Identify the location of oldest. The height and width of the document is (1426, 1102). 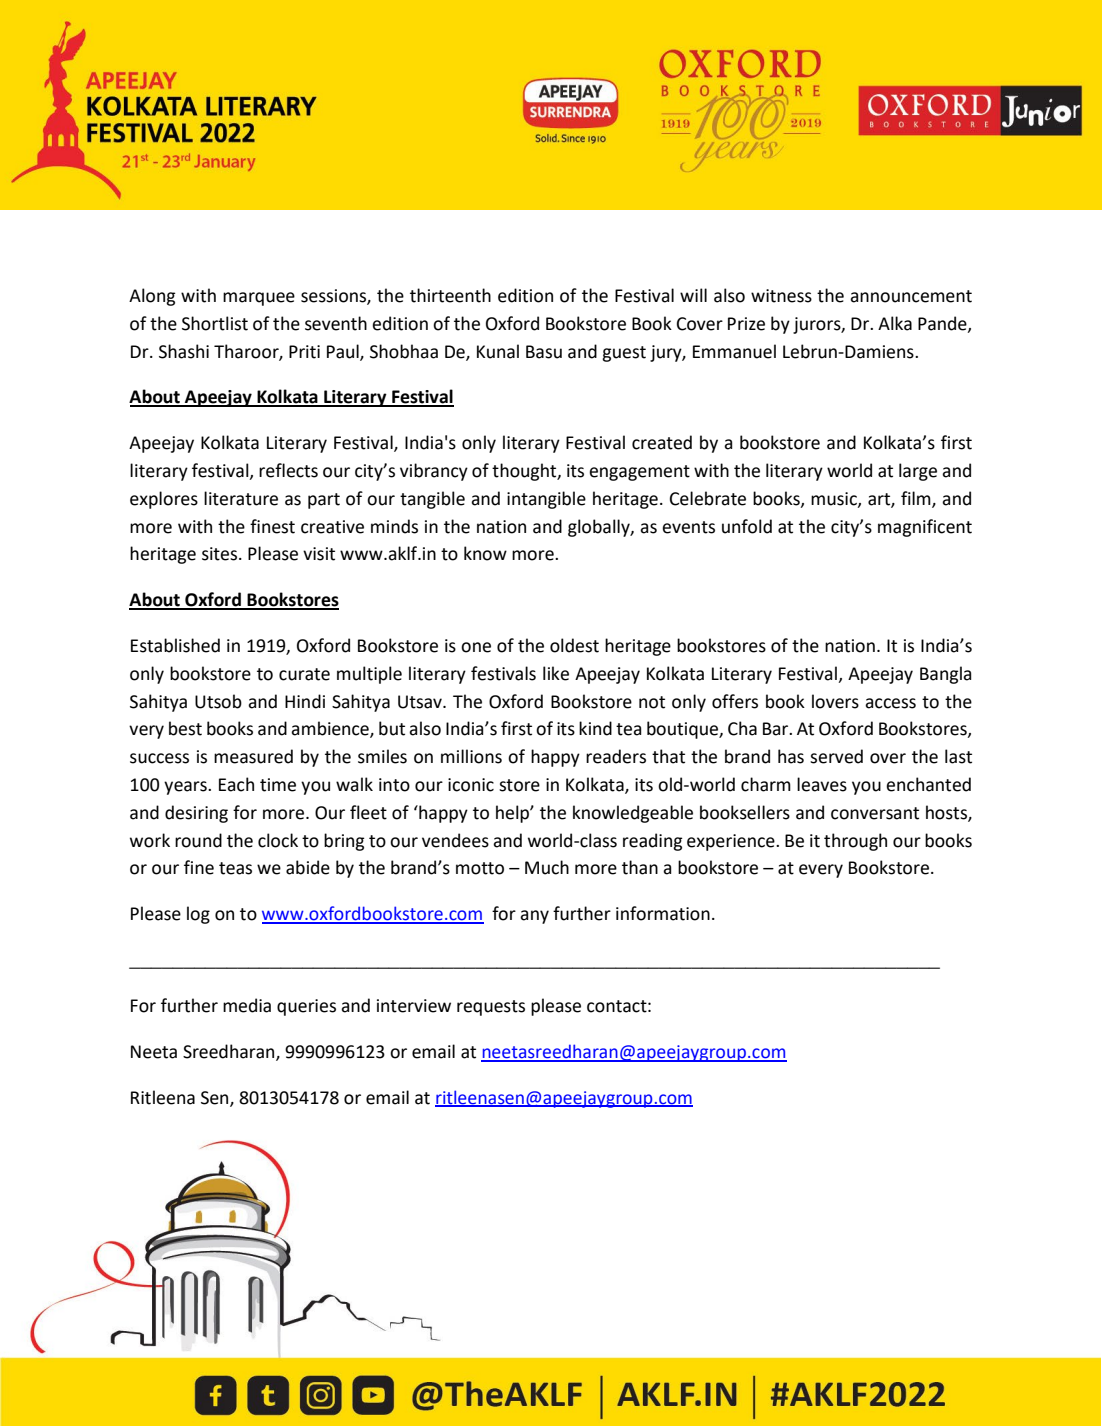
(574, 645).
